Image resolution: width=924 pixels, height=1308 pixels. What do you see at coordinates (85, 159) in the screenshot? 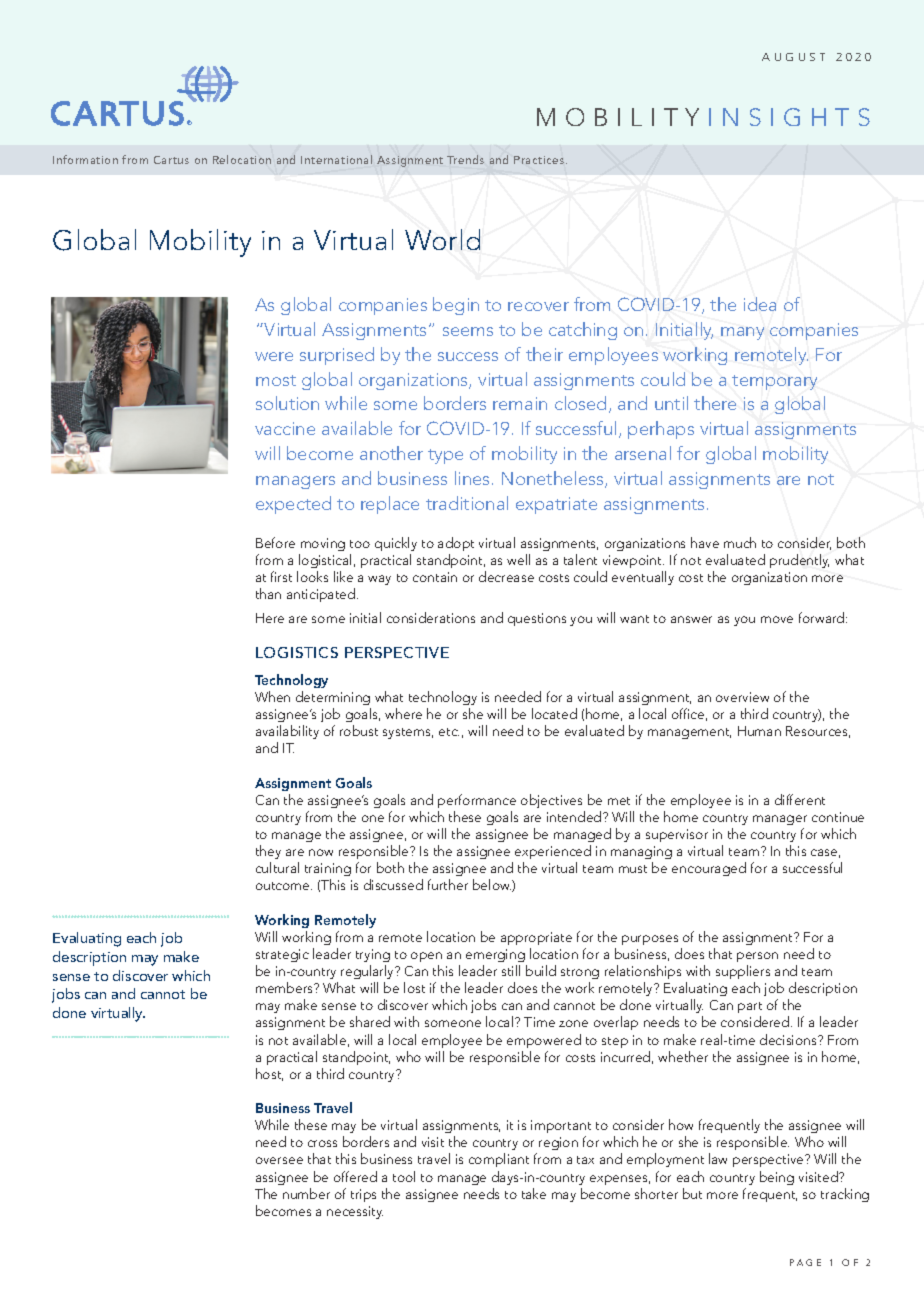
I see `Information` at bounding box center [85, 159].
